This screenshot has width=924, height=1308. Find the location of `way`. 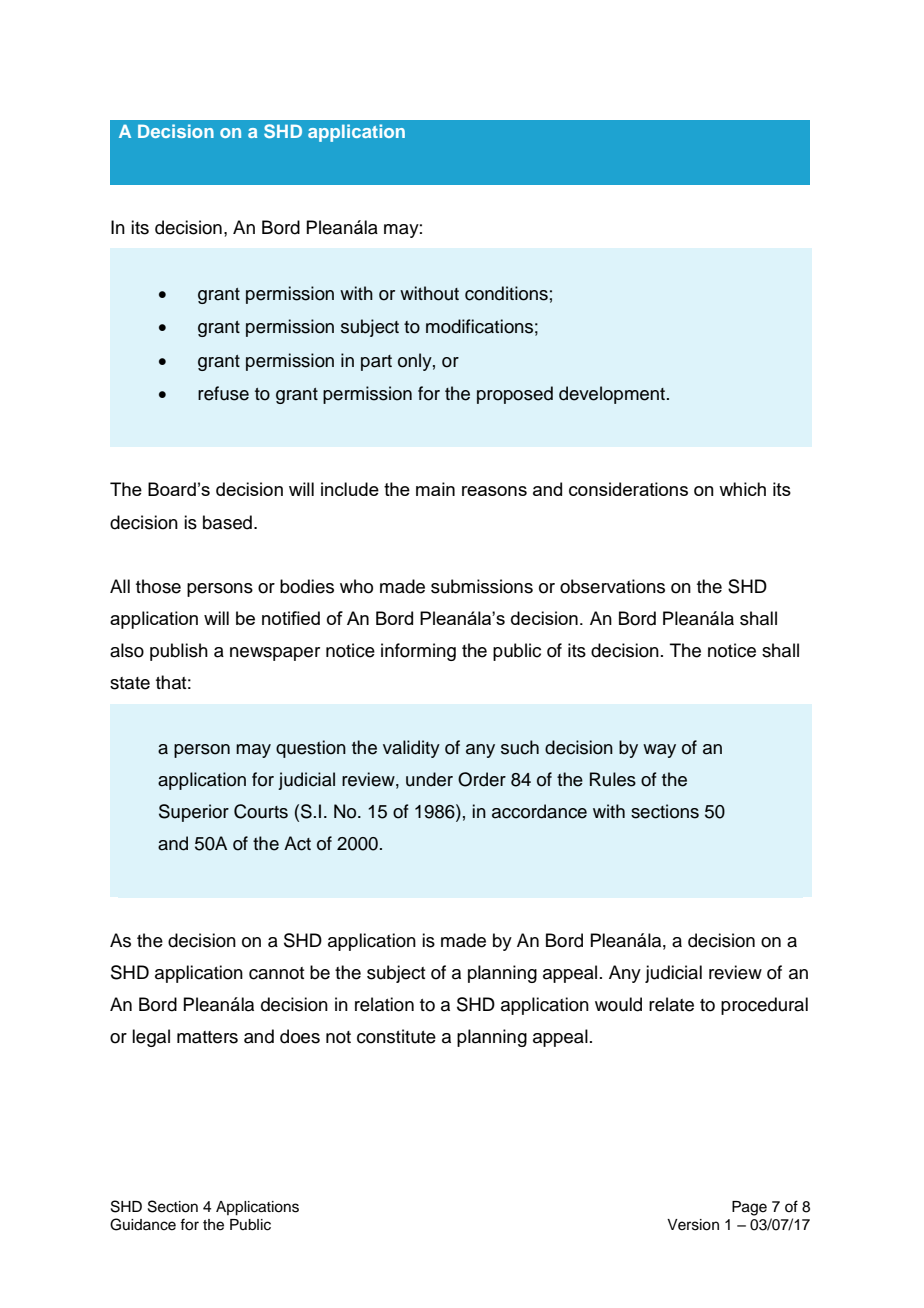

way is located at coordinates (659, 751).
